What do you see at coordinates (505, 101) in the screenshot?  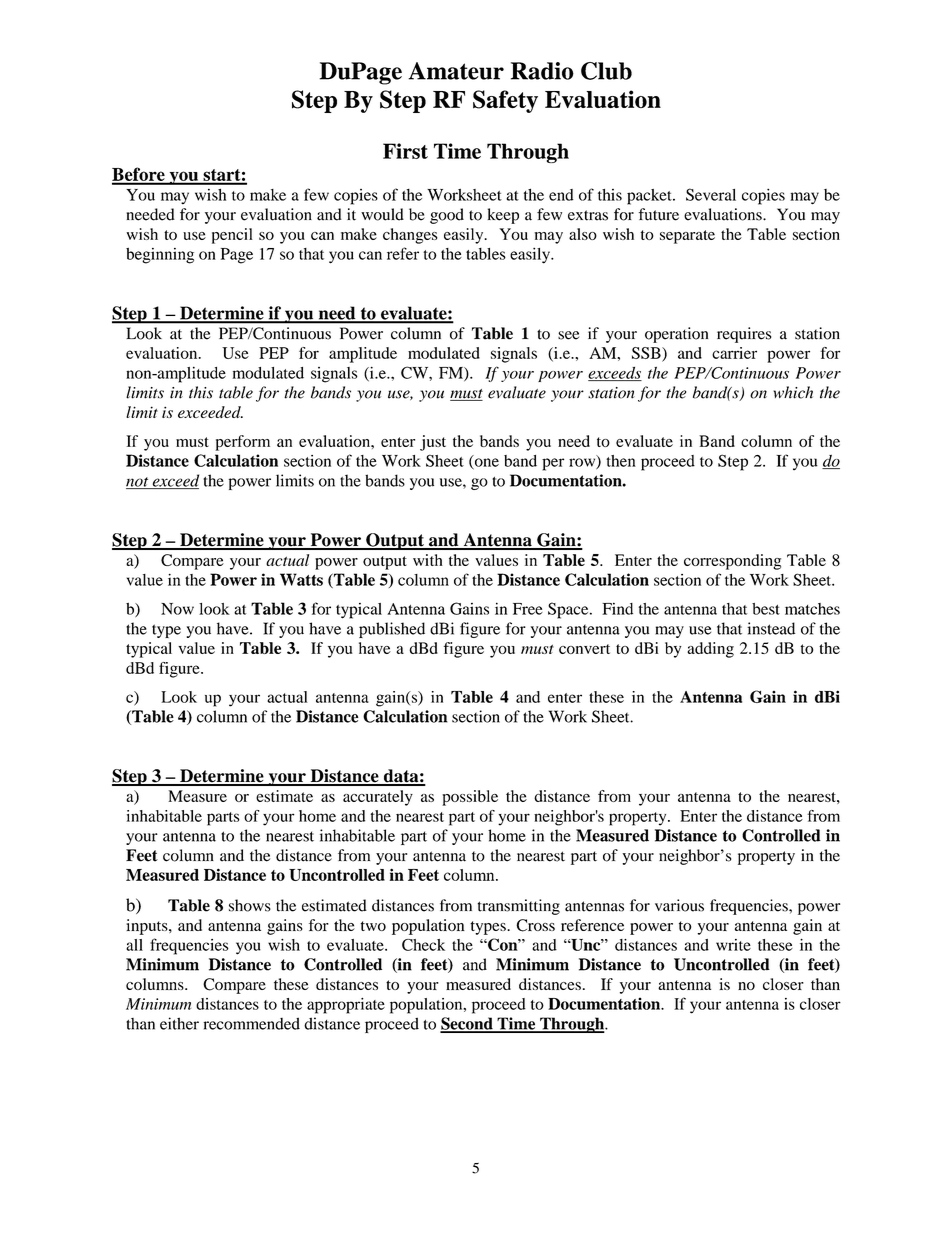 I see `Safety` at bounding box center [505, 101].
